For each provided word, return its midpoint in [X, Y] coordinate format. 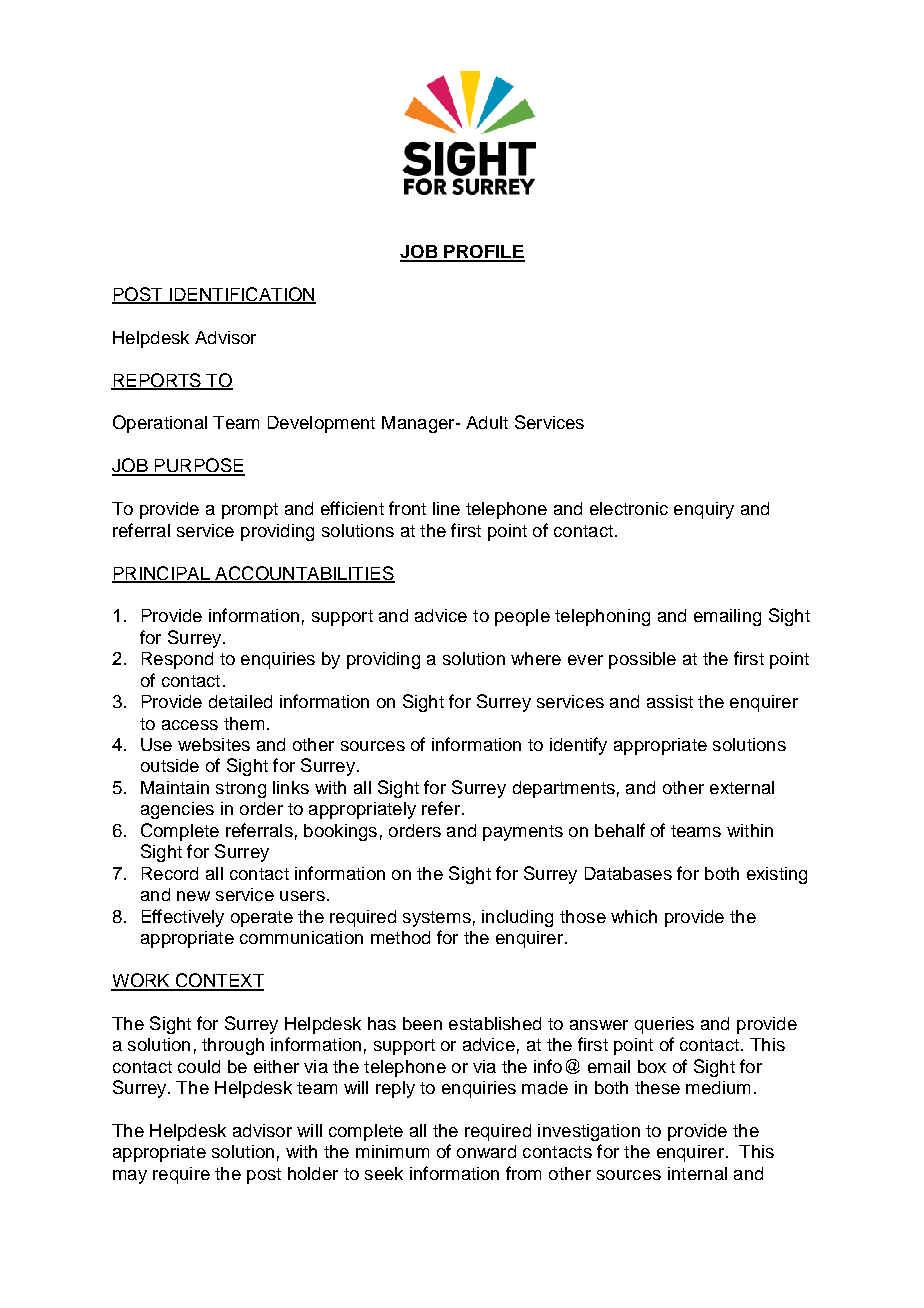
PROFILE [483, 253]
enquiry [704, 510]
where [536, 658]
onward [486, 1151]
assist [670, 701]
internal [697, 1173]
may [130, 1177]
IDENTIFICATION [241, 295]
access [190, 725]
